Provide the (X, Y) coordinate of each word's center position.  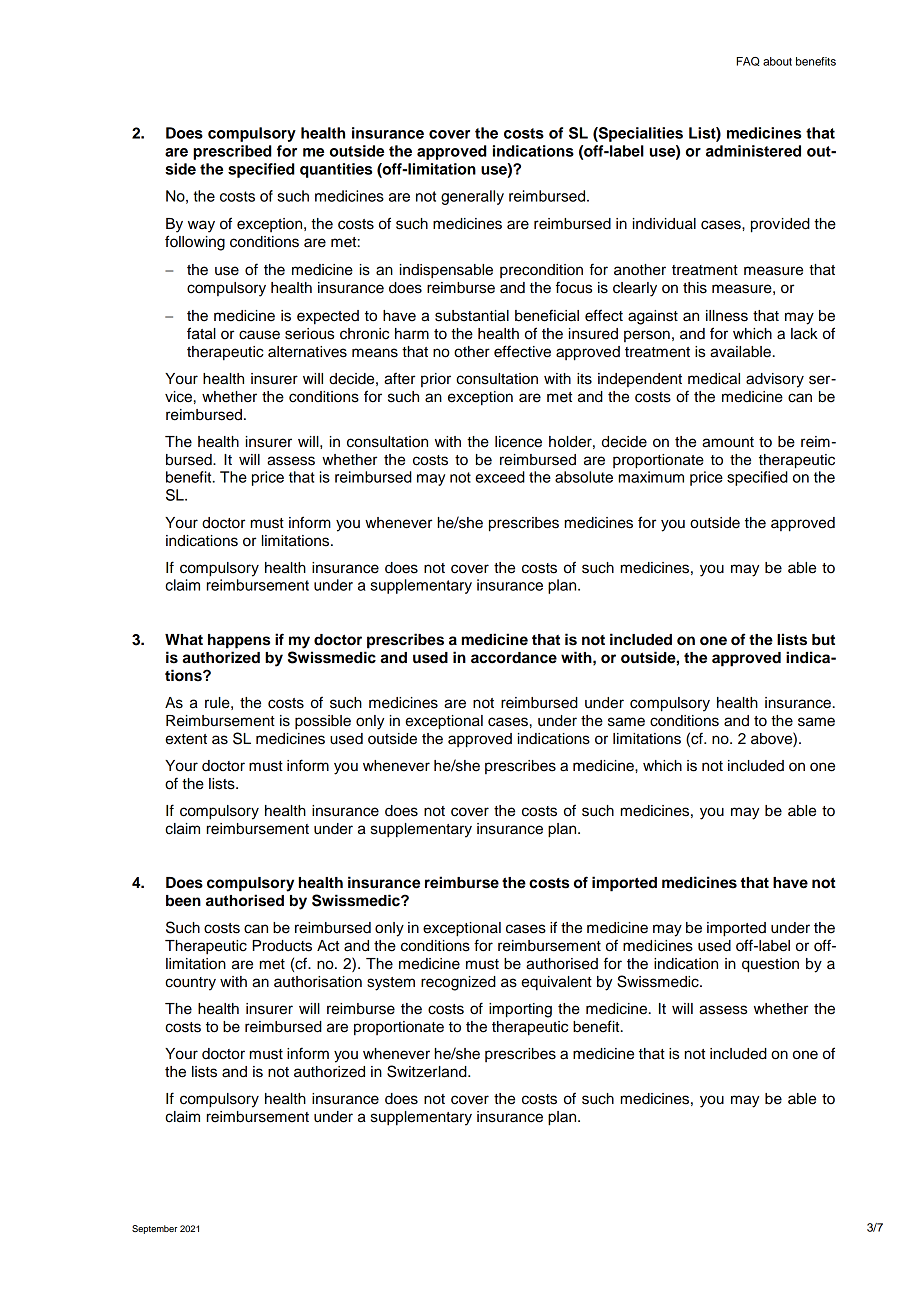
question (770, 965)
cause (259, 335)
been (183, 901)
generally (472, 197)
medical (714, 379)
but (823, 640)
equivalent (556, 983)
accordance (514, 658)
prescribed (232, 152)
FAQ (748, 61)
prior (436, 380)
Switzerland (428, 1071)
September (154, 1229)
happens (239, 641)
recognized (458, 983)
